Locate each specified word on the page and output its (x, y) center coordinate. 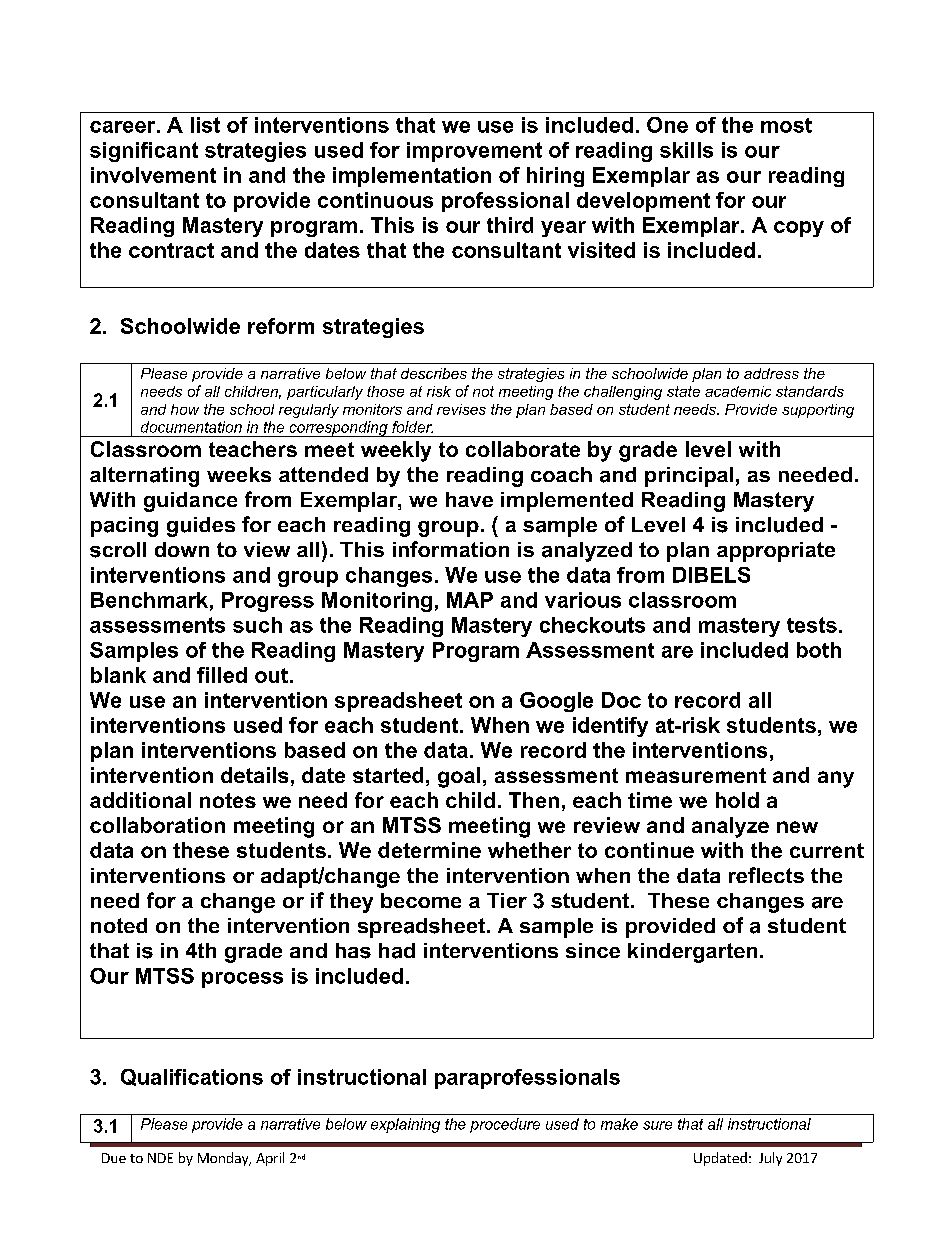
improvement (474, 152)
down (182, 549)
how (185, 409)
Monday (224, 1159)
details (254, 775)
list (205, 125)
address (771, 373)
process (242, 980)
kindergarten (692, 953)
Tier (507, 900)
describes (434, 373)
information (451, 549)
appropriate (776, 552)
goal (459, 777)
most (786, 125)
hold (737, 800)
